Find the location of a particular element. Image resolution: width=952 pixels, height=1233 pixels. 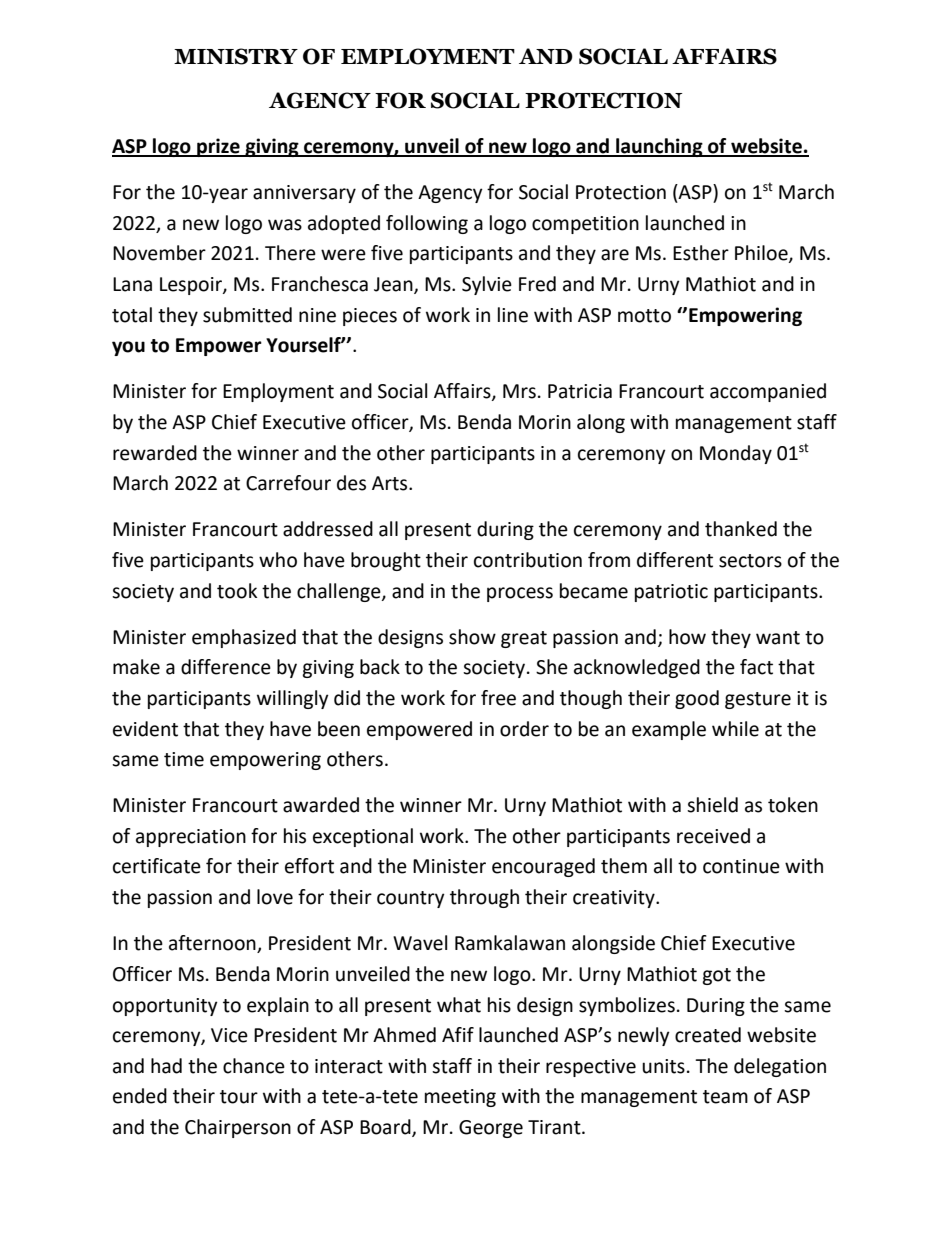

team is located at coordinates (725, 1097).
